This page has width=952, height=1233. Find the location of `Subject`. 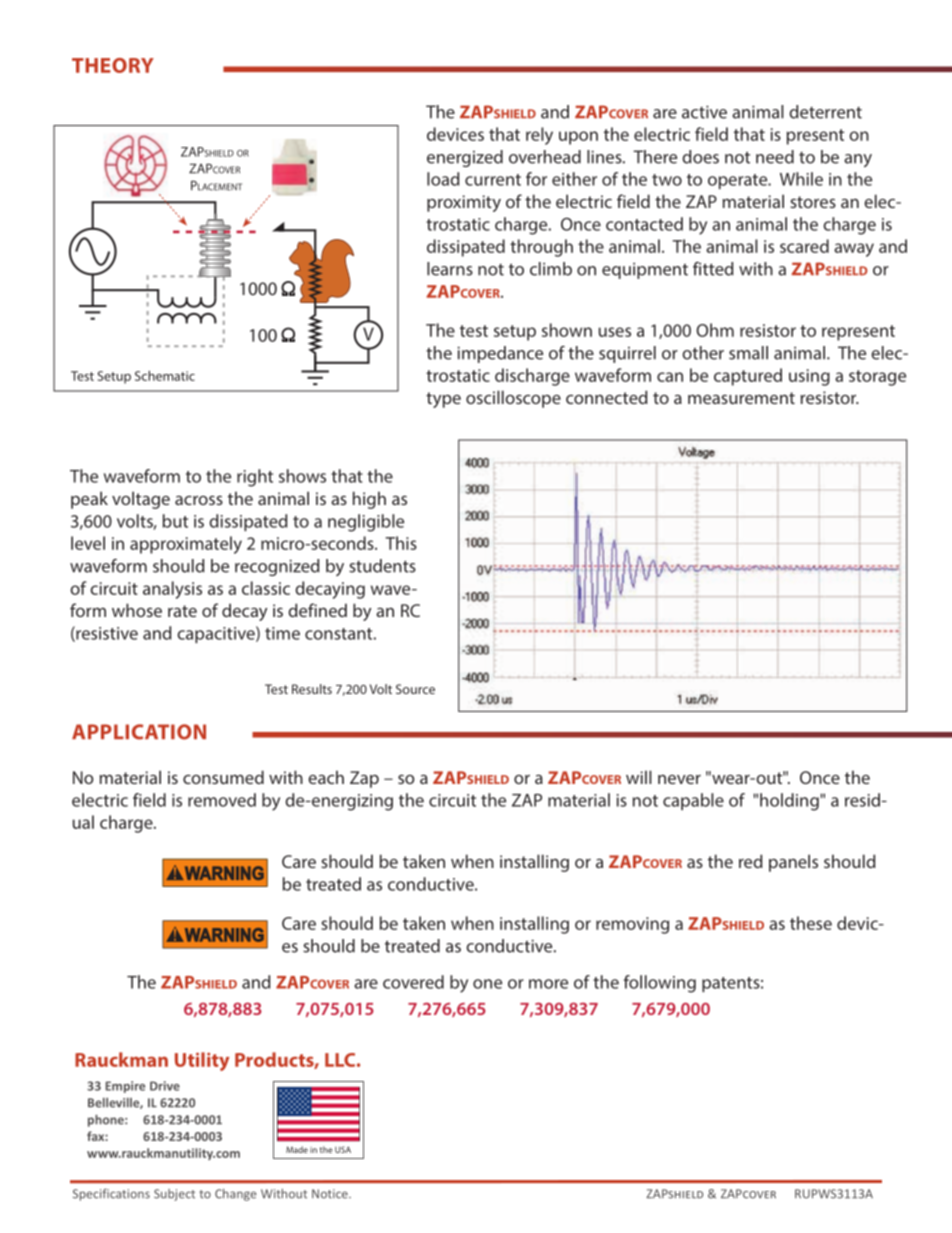

Subject is located at coordinates (174, 1195).
